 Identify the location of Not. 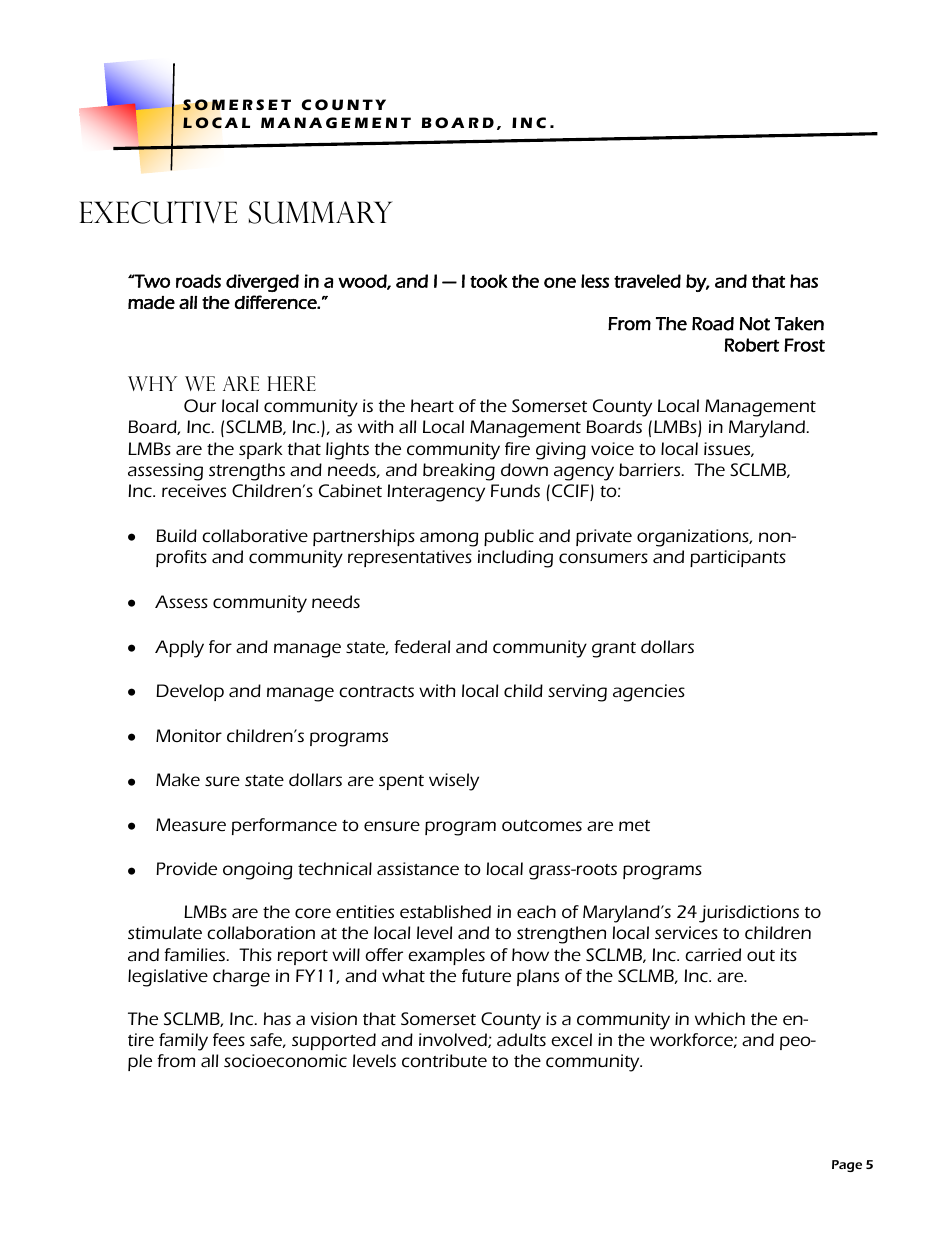
(755, 324).
